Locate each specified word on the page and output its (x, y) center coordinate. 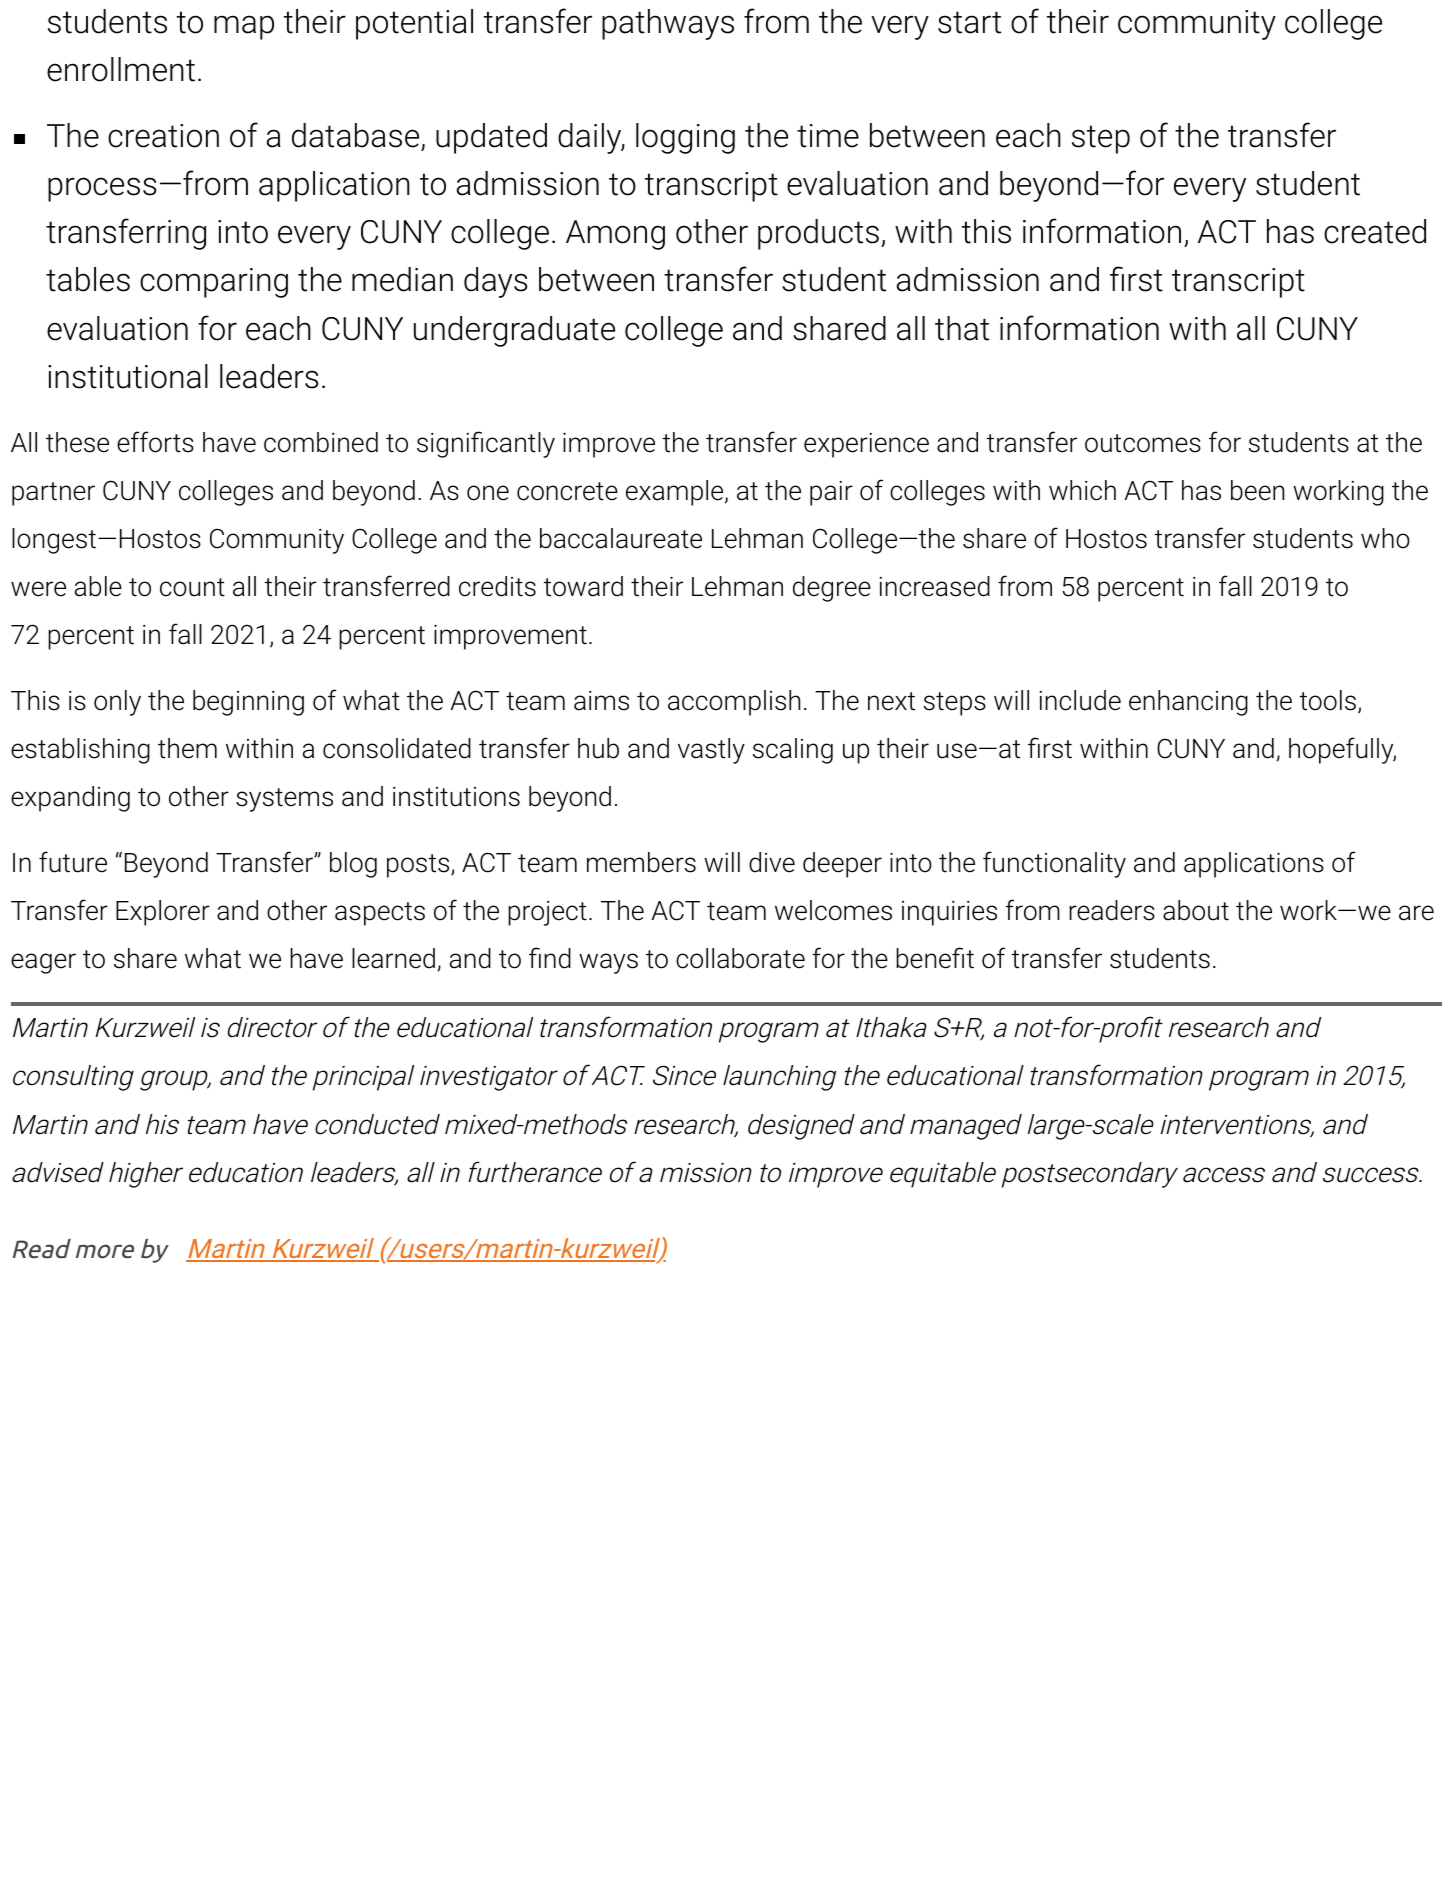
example (676, 493)
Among (615, 235)
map (244, 27)
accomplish (734, 703)
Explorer (163, 913)
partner (53, 494)
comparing (214, 283)
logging (685, 138)
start (969, 22)
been (1257, 490)
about (1196, 910)
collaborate (740, 958)
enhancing (1188, 703)
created (1375, 231)
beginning (248, 703)
